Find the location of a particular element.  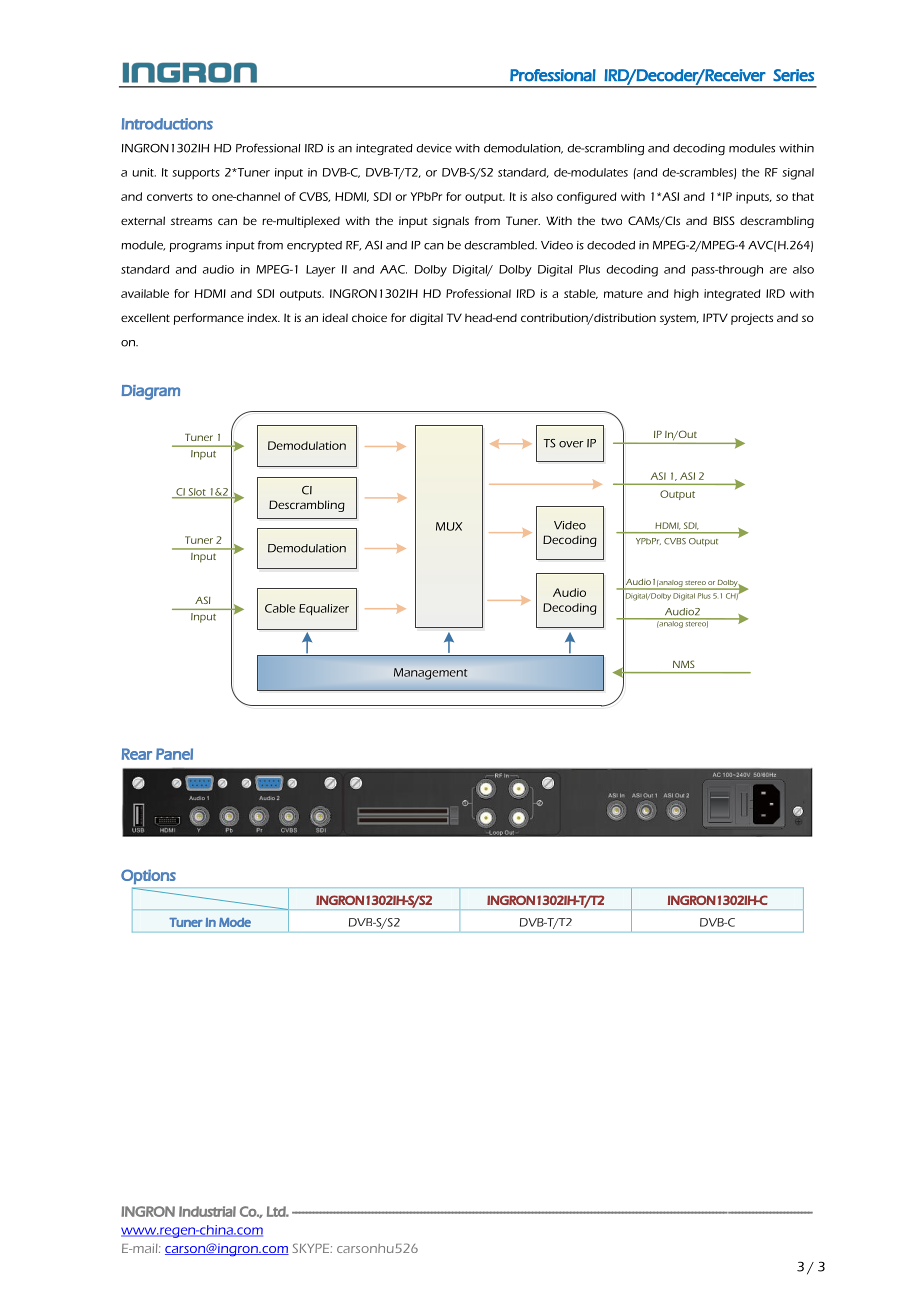

Industrial is located at coordinates (207, 1211).
